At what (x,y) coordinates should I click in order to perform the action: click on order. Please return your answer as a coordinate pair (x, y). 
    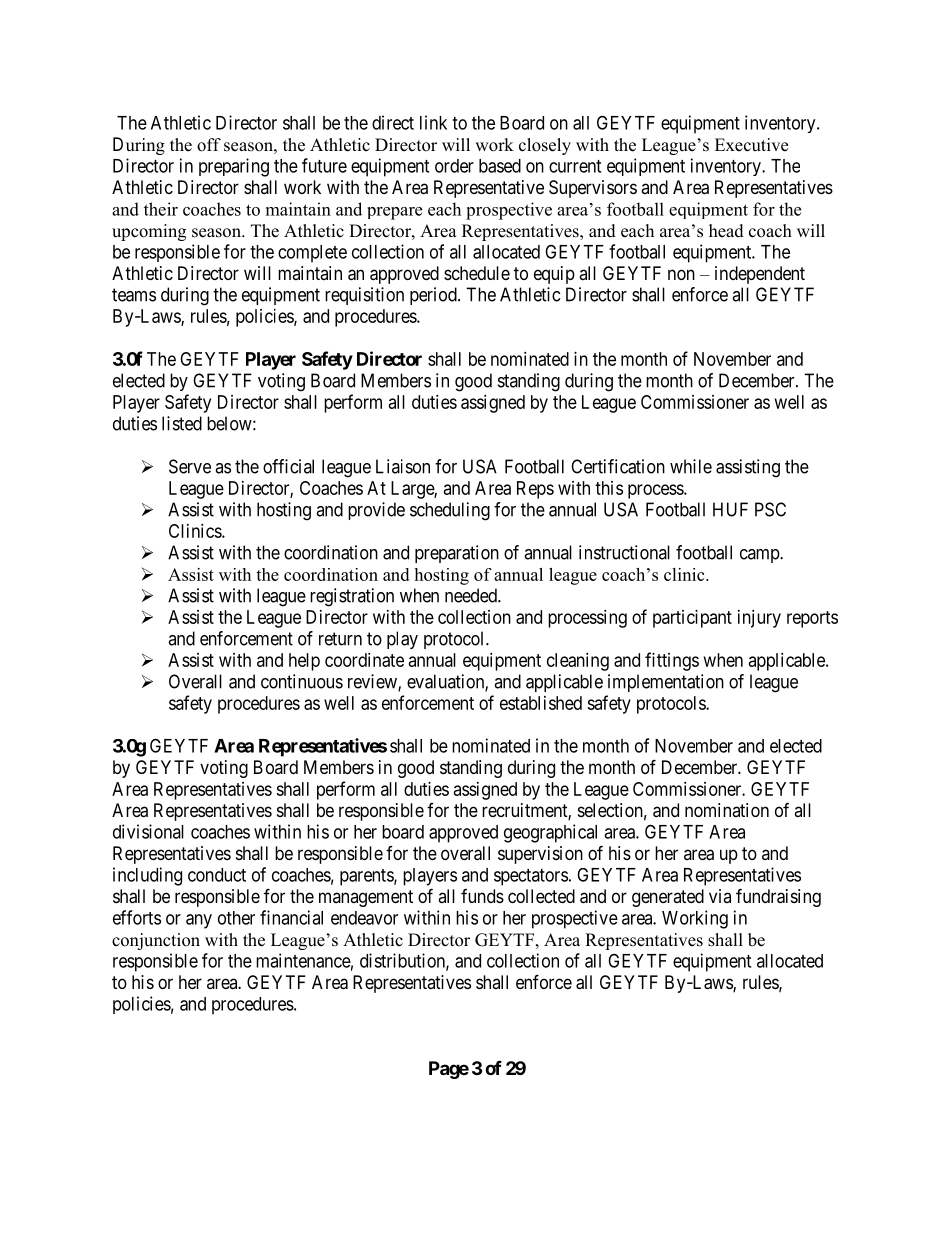
    Looking at the image, I should click on (454, 166).
